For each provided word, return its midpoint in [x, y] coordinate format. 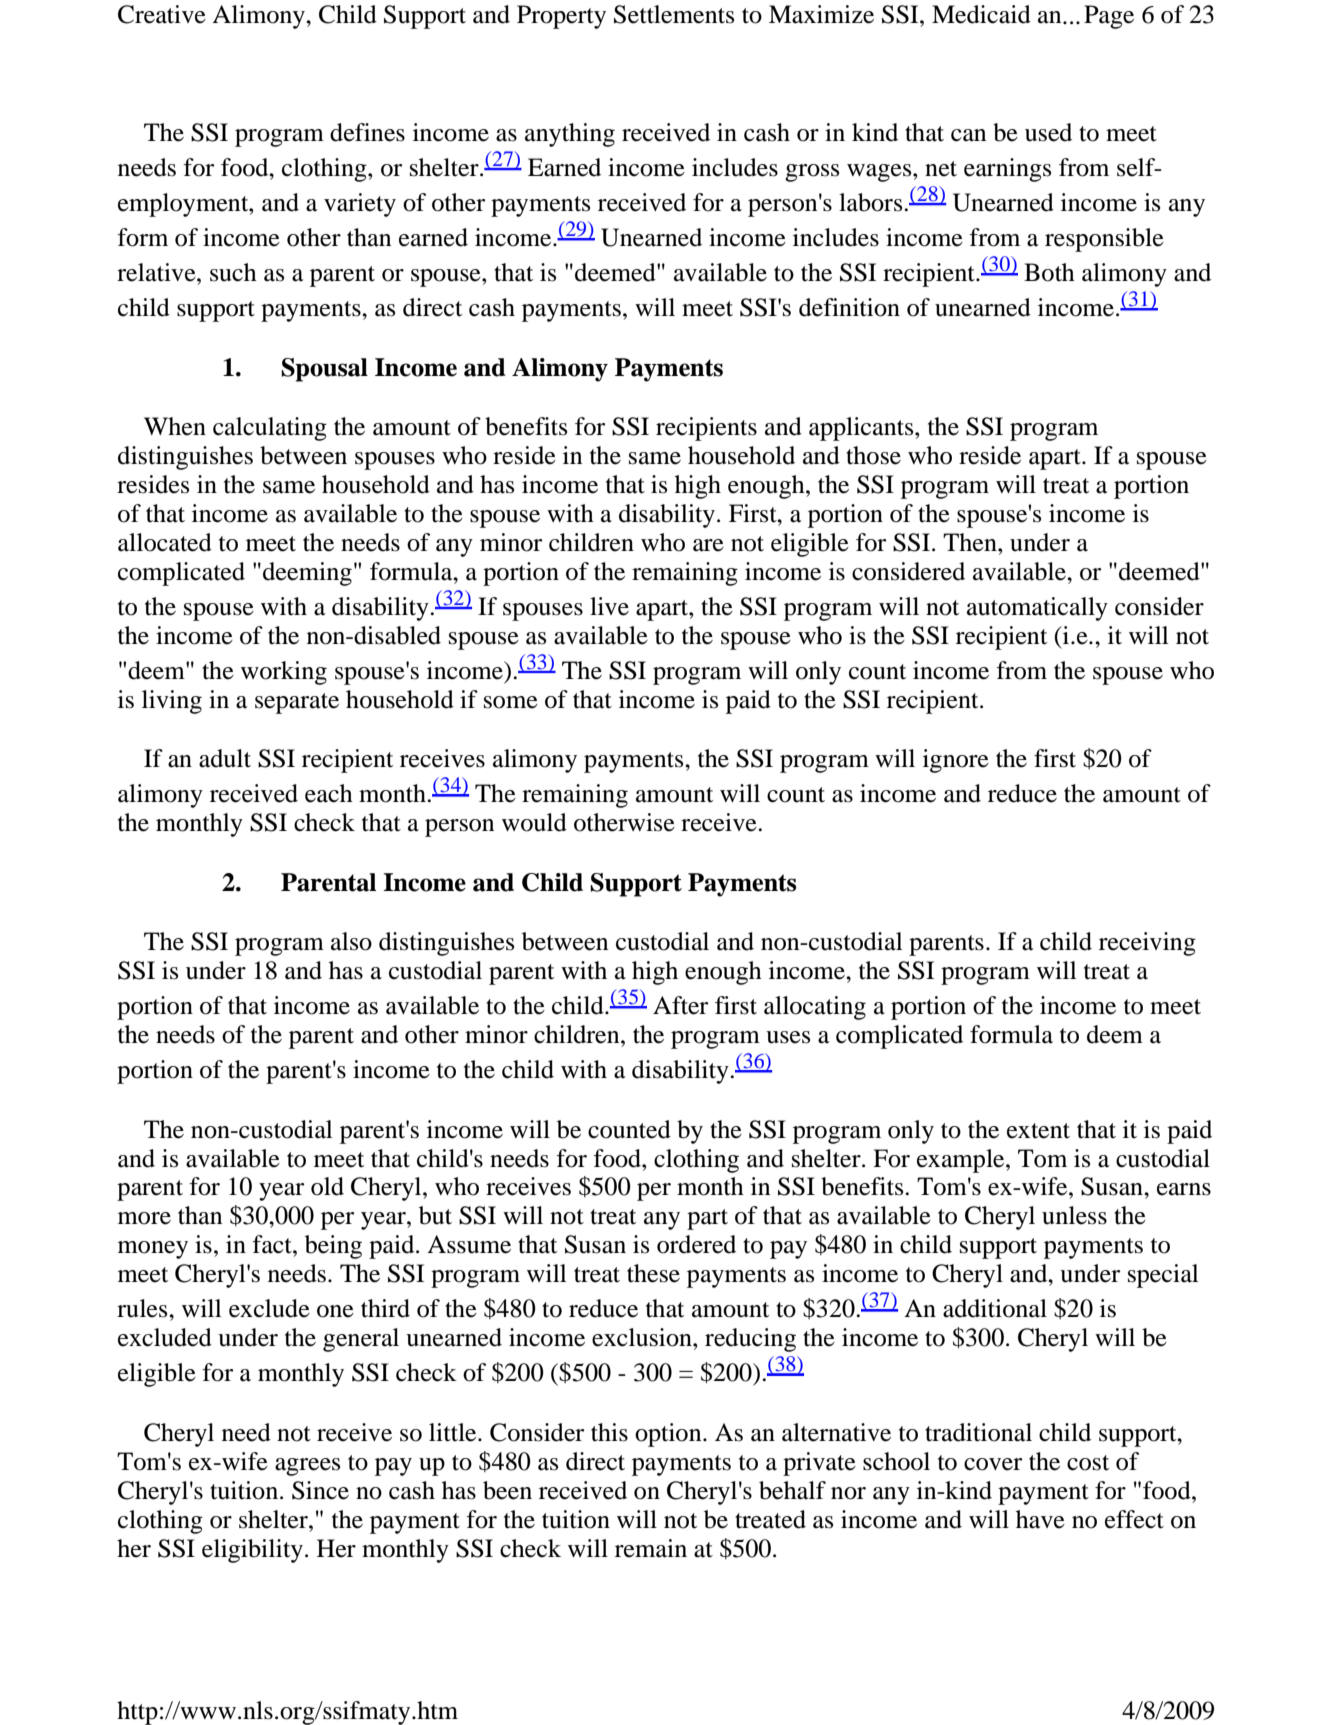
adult [225, 758]
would [534, 822]
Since [320, 1490]
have [1040, 1519]
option [669, 1435]
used [1048, 132]
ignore [956, 761]
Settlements [674, 14]
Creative [162, 14]
